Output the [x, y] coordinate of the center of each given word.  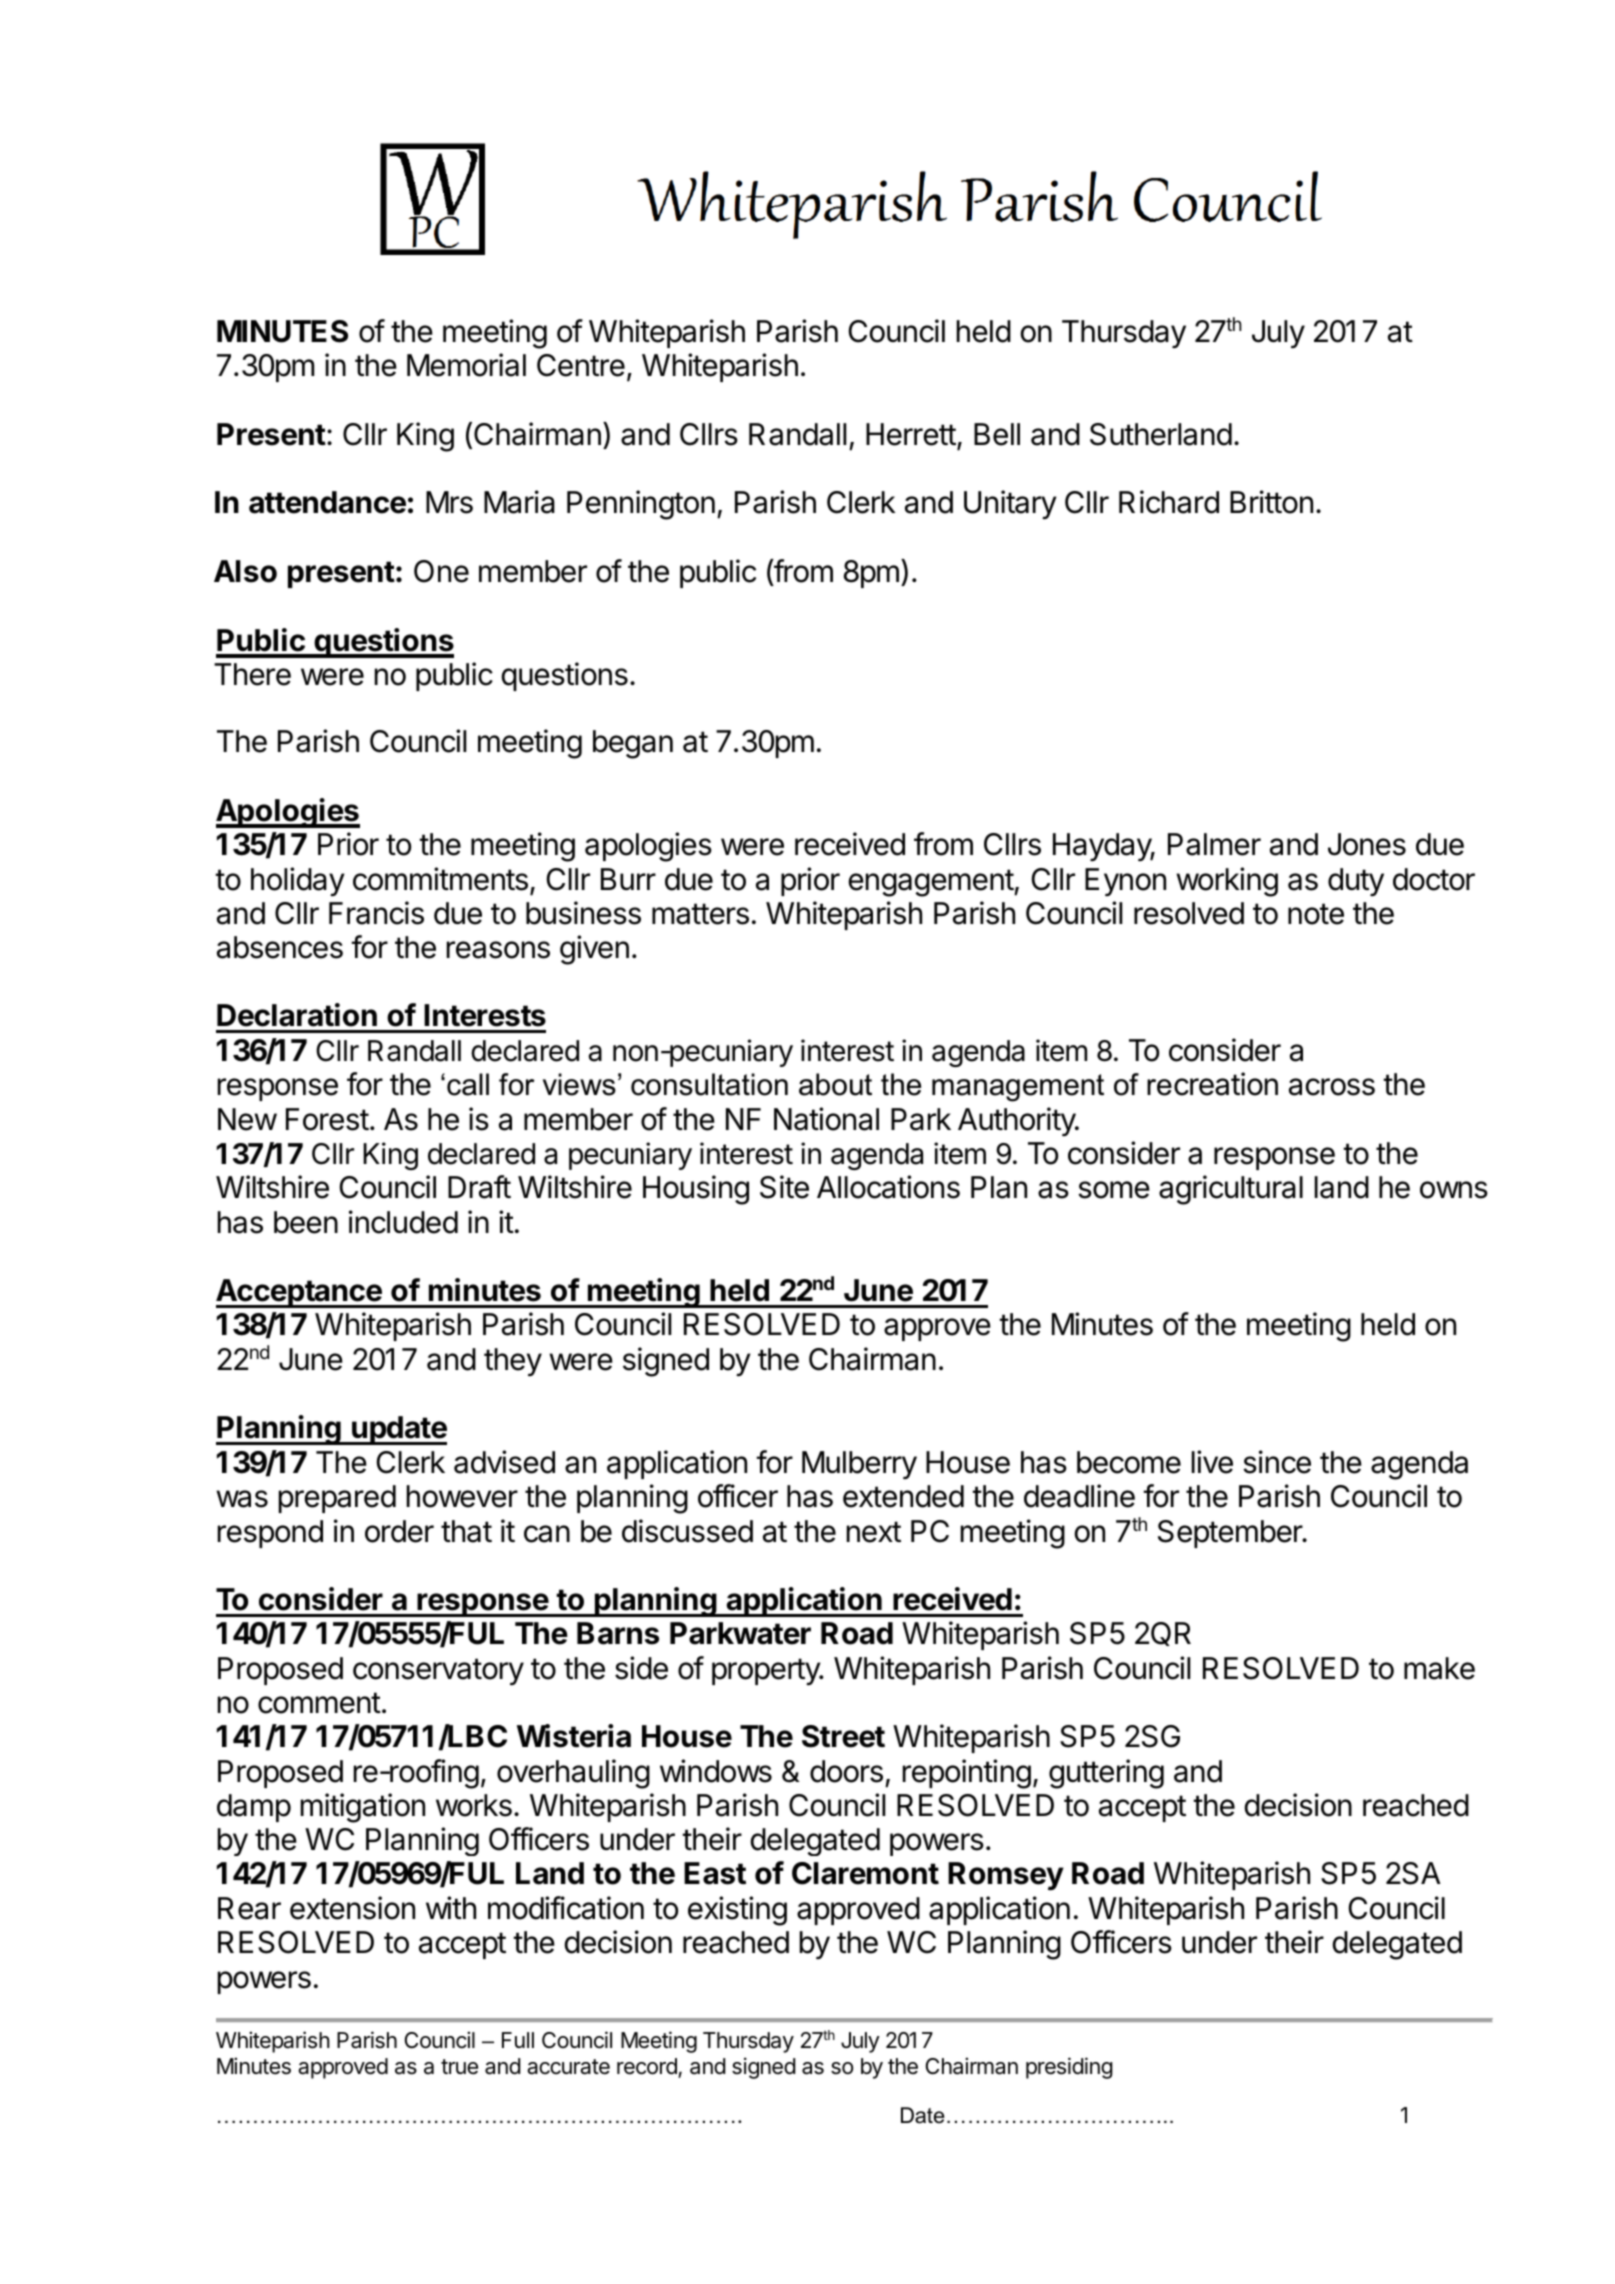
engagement [932, 883]
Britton [1271, 502]
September [1231, 1534]
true [459, 2067]
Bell [997, 434]
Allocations [888, 1187]
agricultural [1231, 1190]
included [403, 1222]
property [767, 1671]
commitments [440, 879]
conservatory [438, 1672]
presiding [1069, 2068]
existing [737, 1911]
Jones [1367, 844]
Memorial [466, 365]
